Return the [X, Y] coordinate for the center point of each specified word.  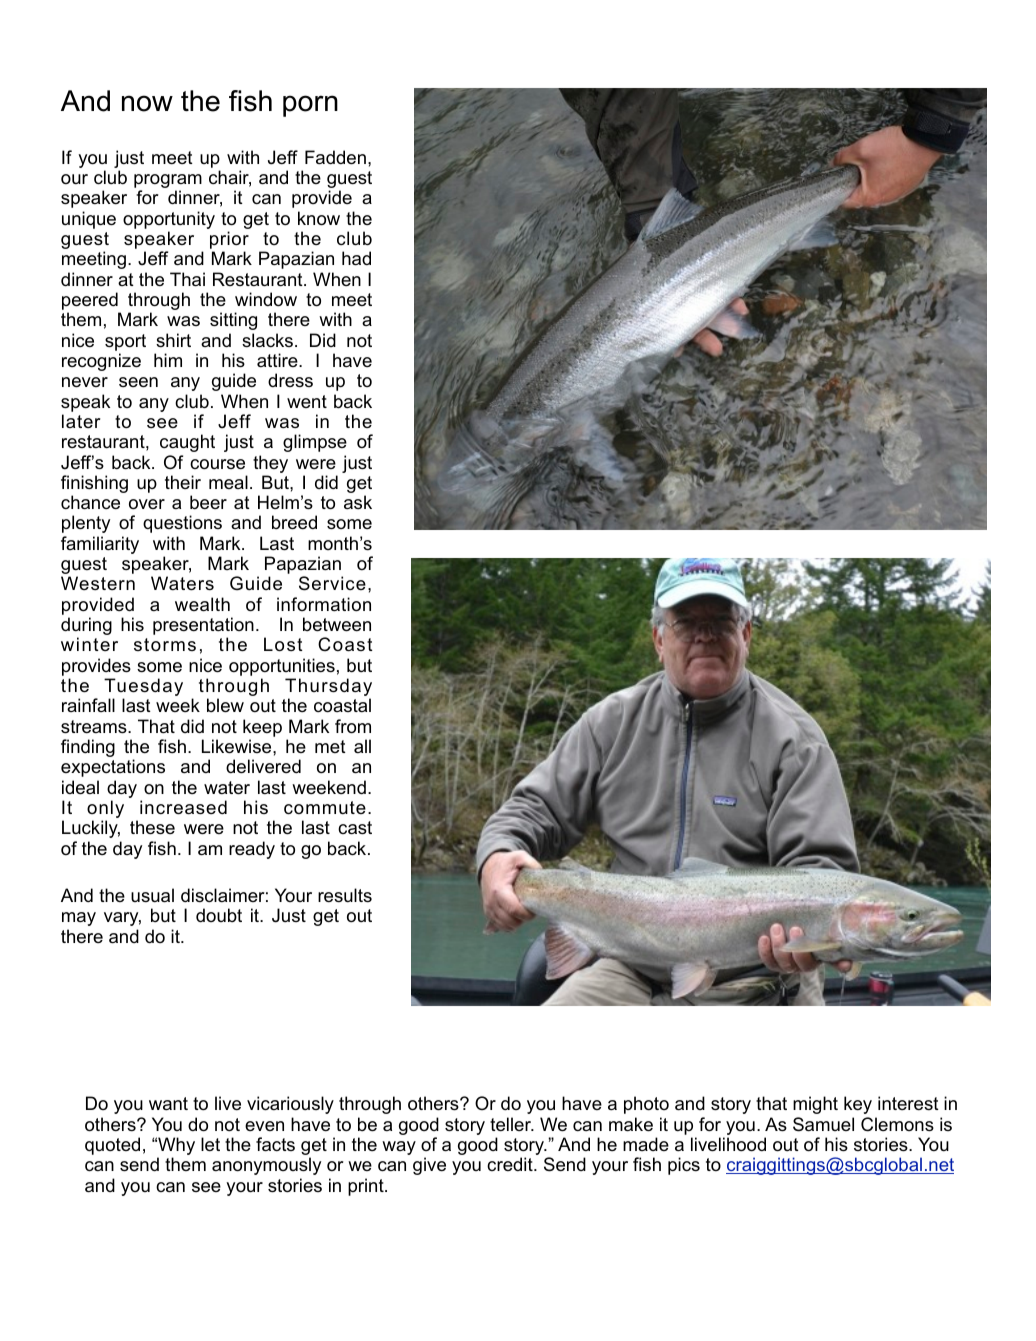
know [319, 218]
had [356, 258]
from [353, 726]
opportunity [169, 221]
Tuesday [143, 688]
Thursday [328, 688]
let [210, 1144]
